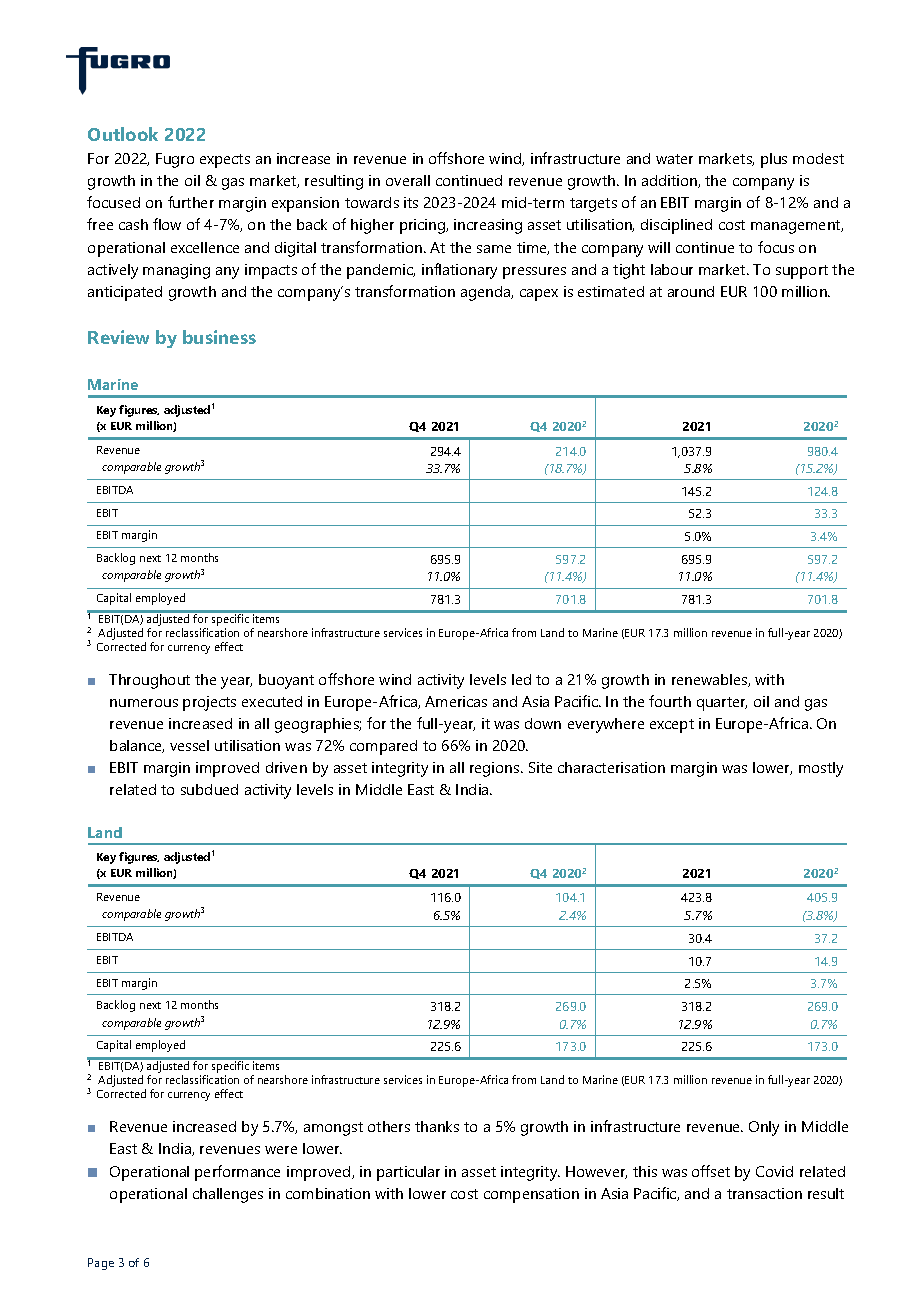 This screenshot has height=1308, width=924. What do you see at coordinates (691, 291) in the screenshot?
I see `around` at bounding box center [691, 291].
